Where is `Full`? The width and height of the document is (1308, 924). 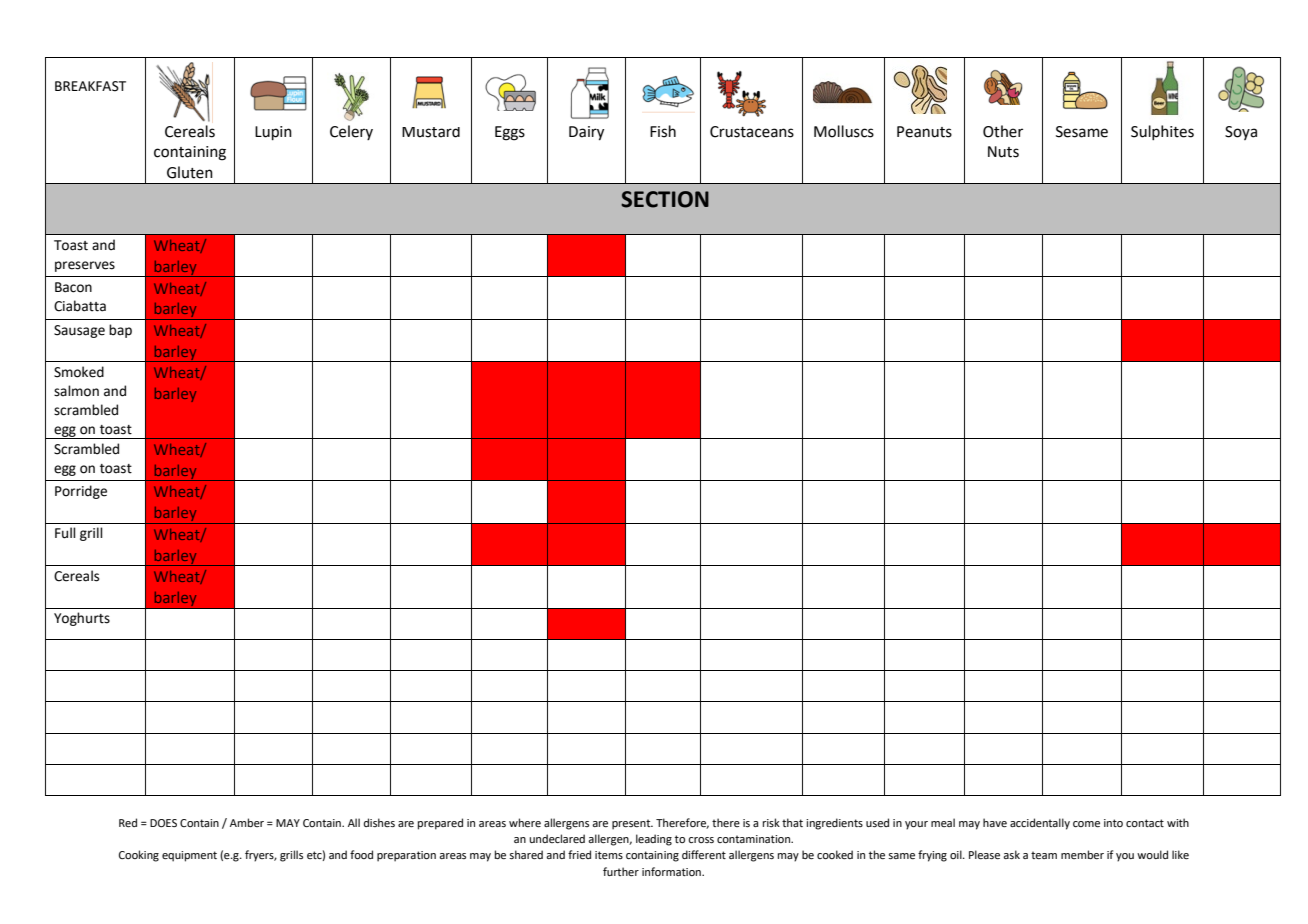
Full is located at coordinates (65, 533).
